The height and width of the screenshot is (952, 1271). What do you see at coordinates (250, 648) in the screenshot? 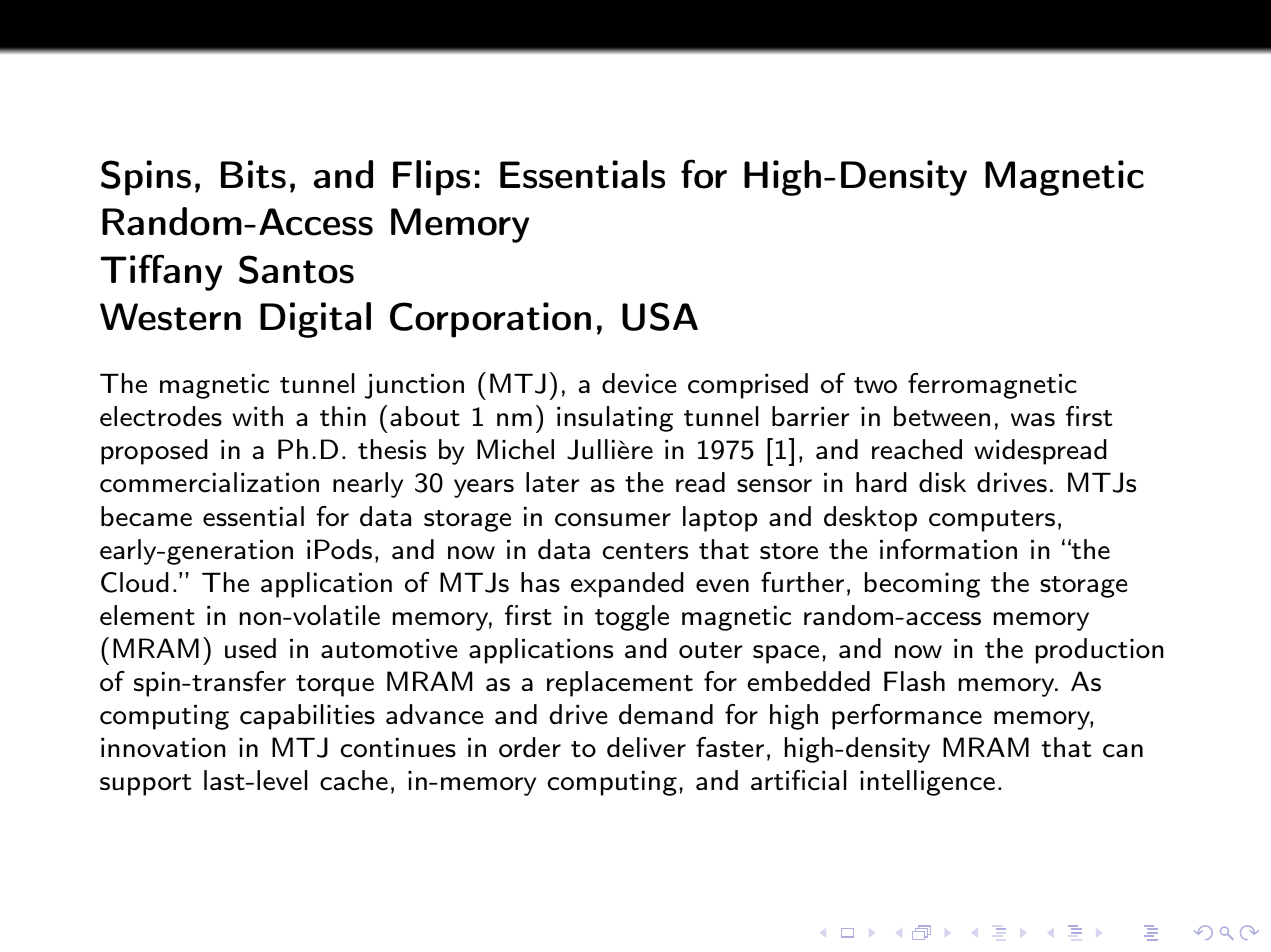
I see `used` at bounding box center [250, 648].
